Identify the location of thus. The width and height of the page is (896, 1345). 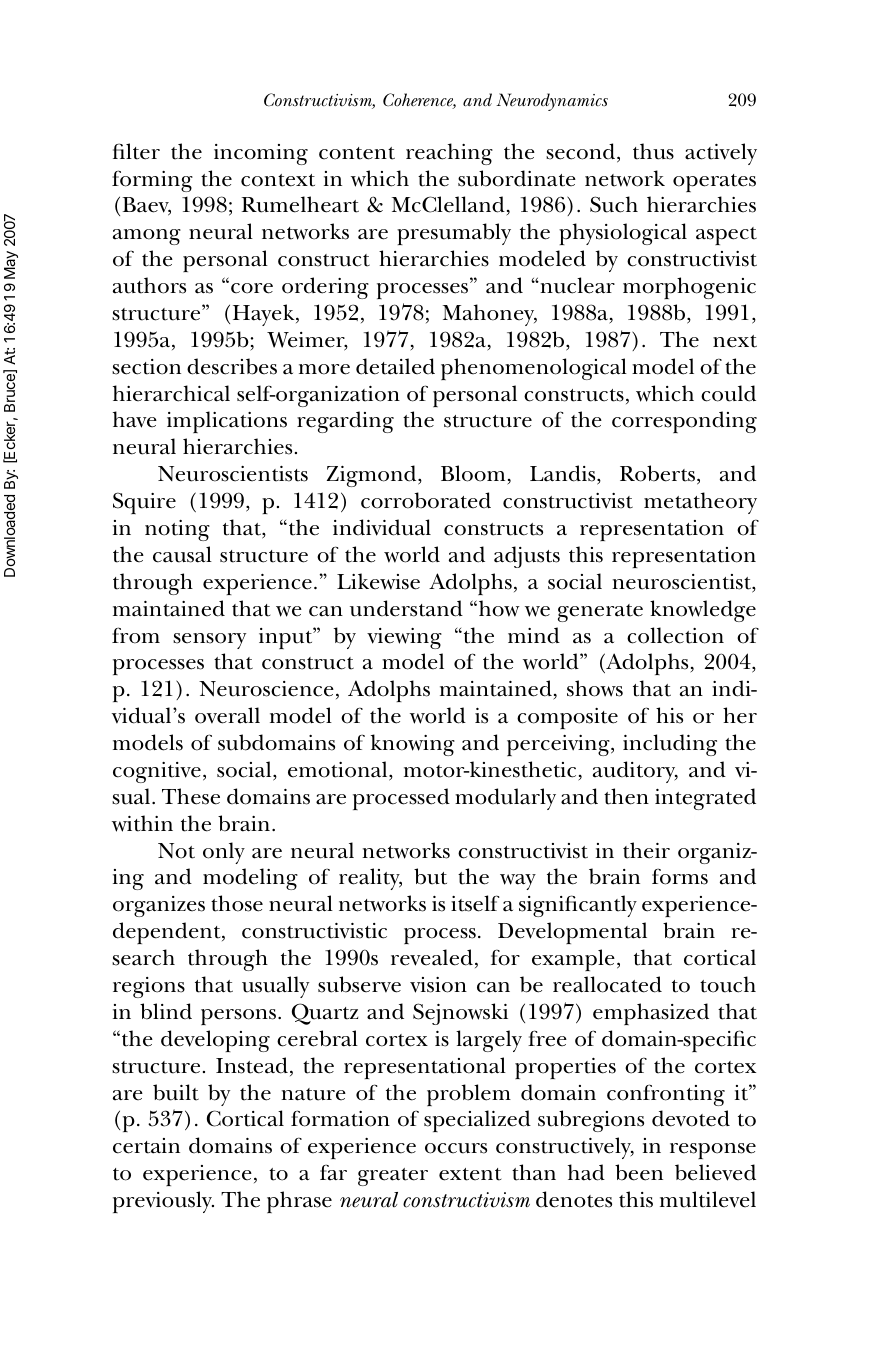
(653, 151).
